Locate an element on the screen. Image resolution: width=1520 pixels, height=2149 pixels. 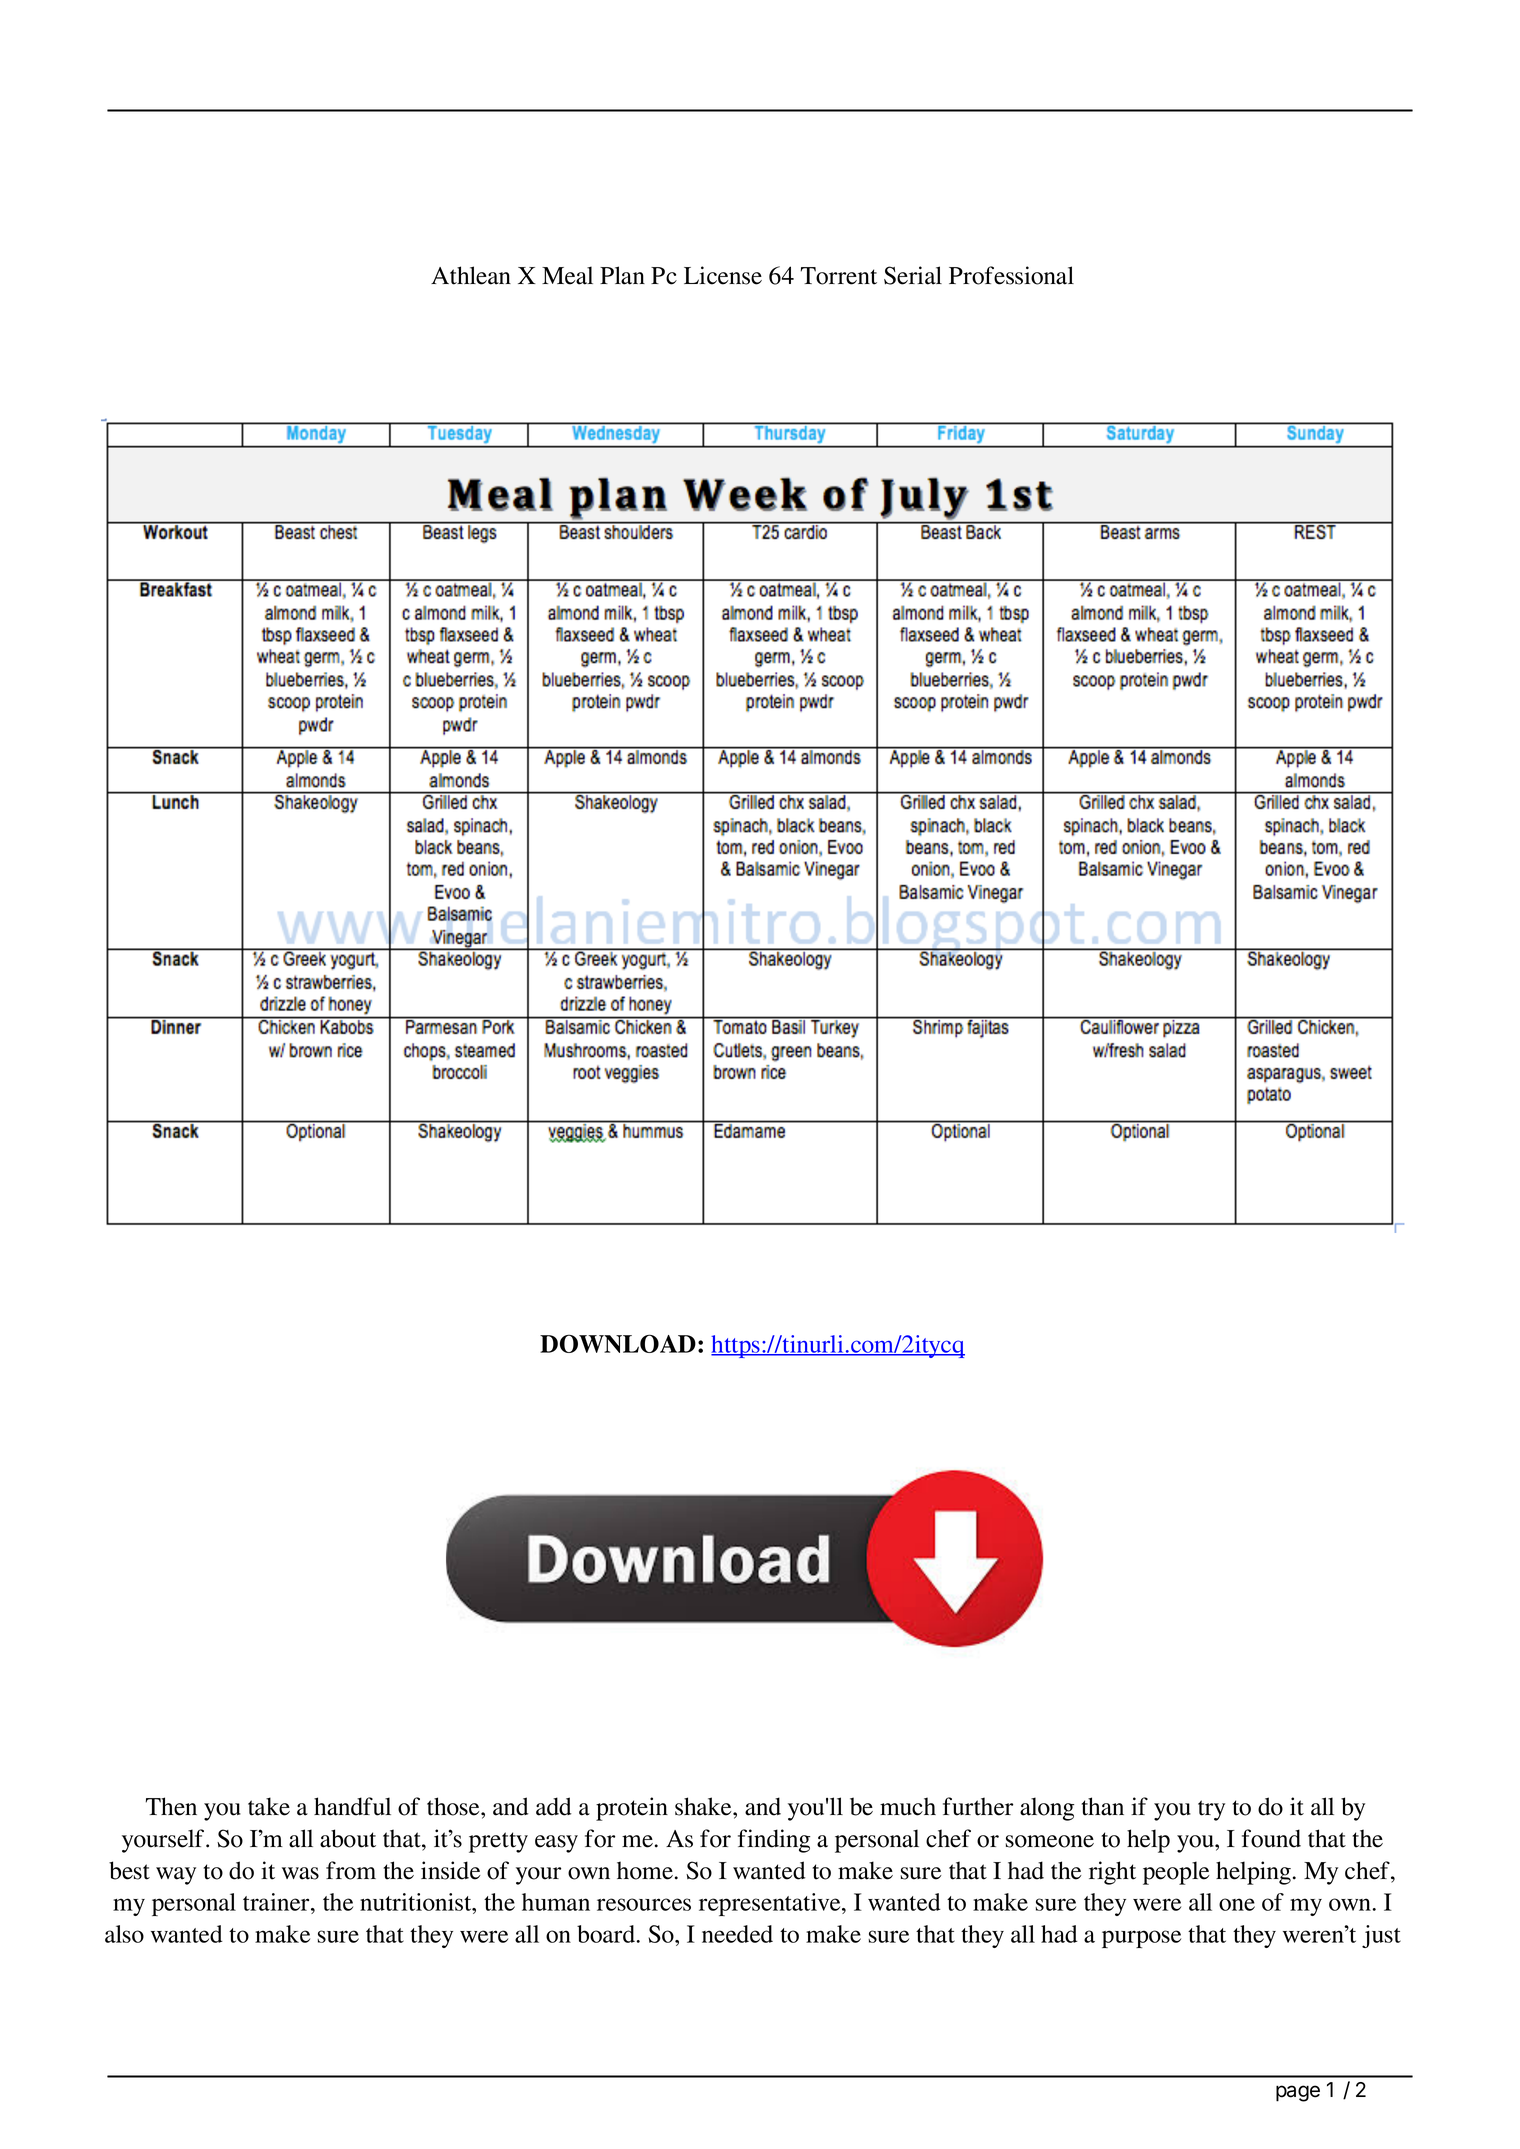
protein is located at coordinates (632, 1809).
